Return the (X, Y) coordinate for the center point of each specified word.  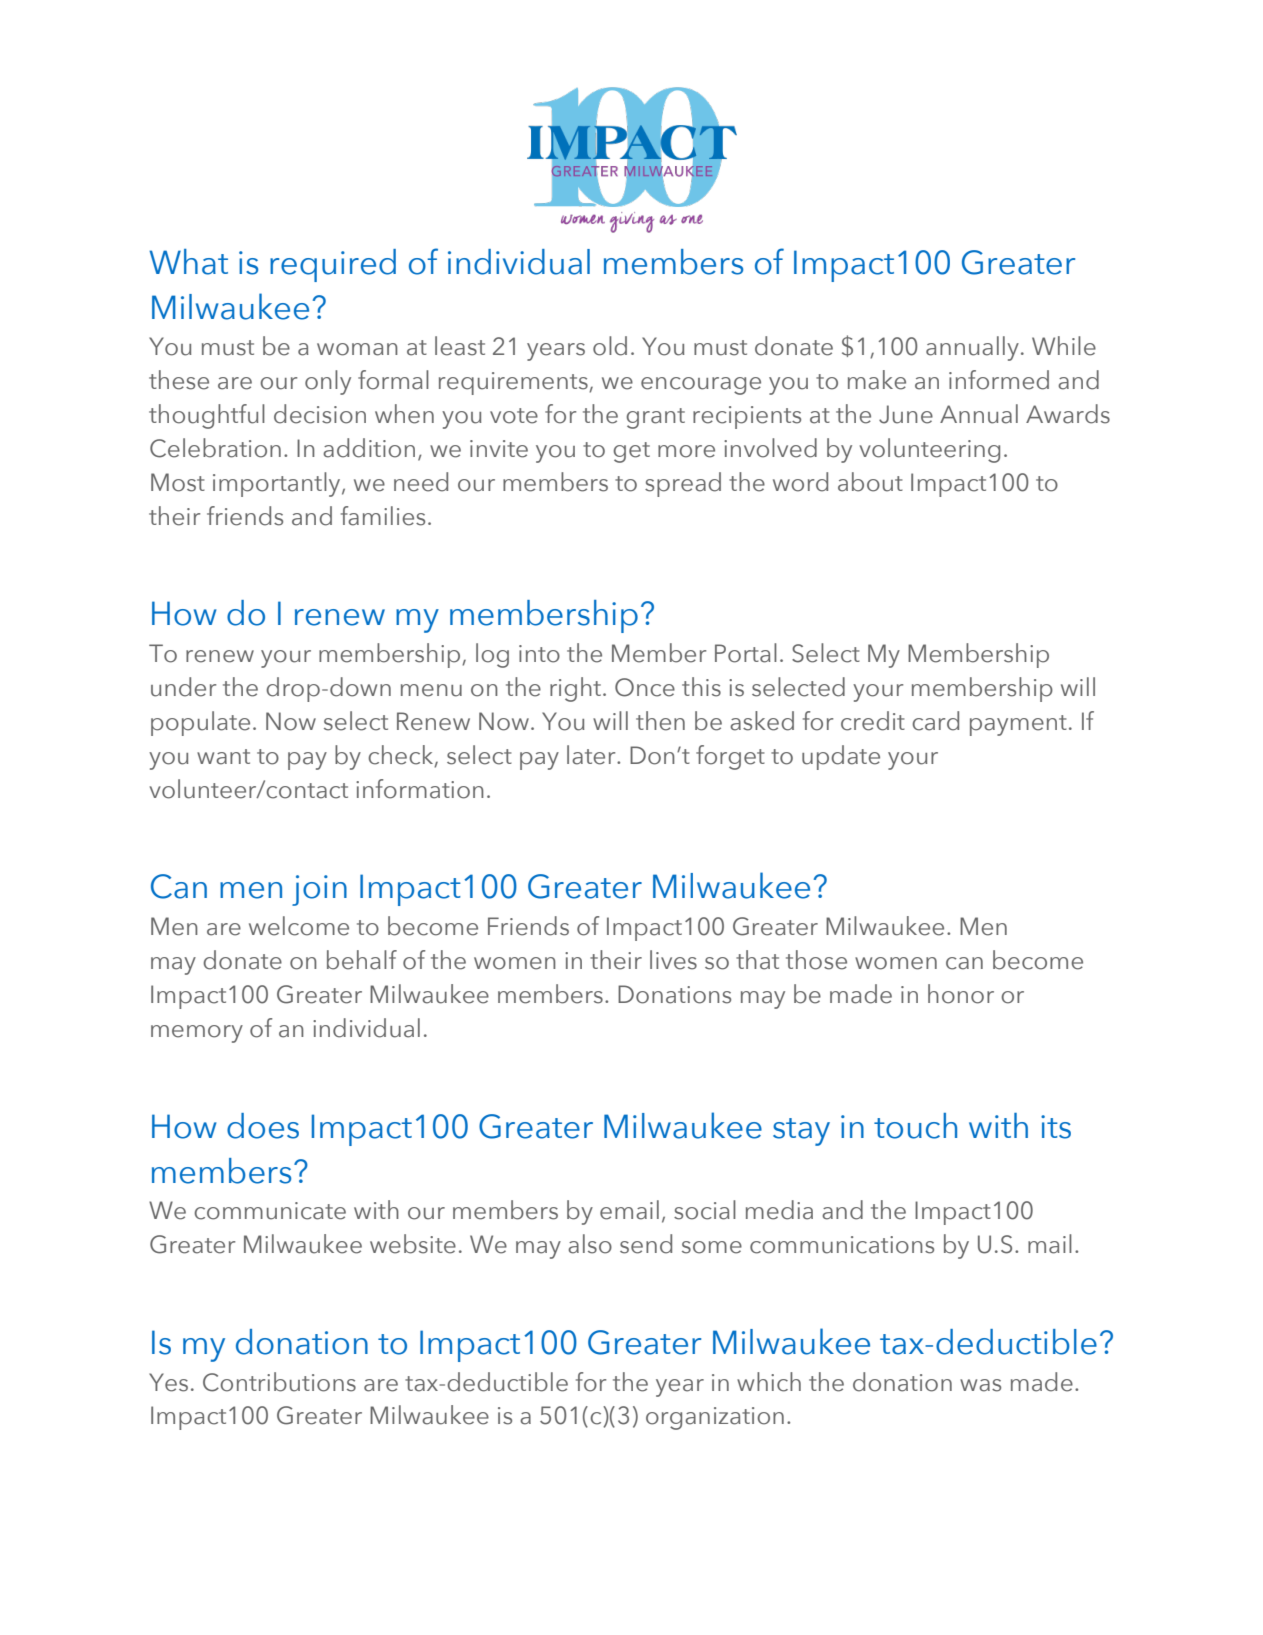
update (841, 757)
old (610, 346)
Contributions (279, 1382)
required (333, 265)
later (592, 755)
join (319, 890)
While (1064, 346)
